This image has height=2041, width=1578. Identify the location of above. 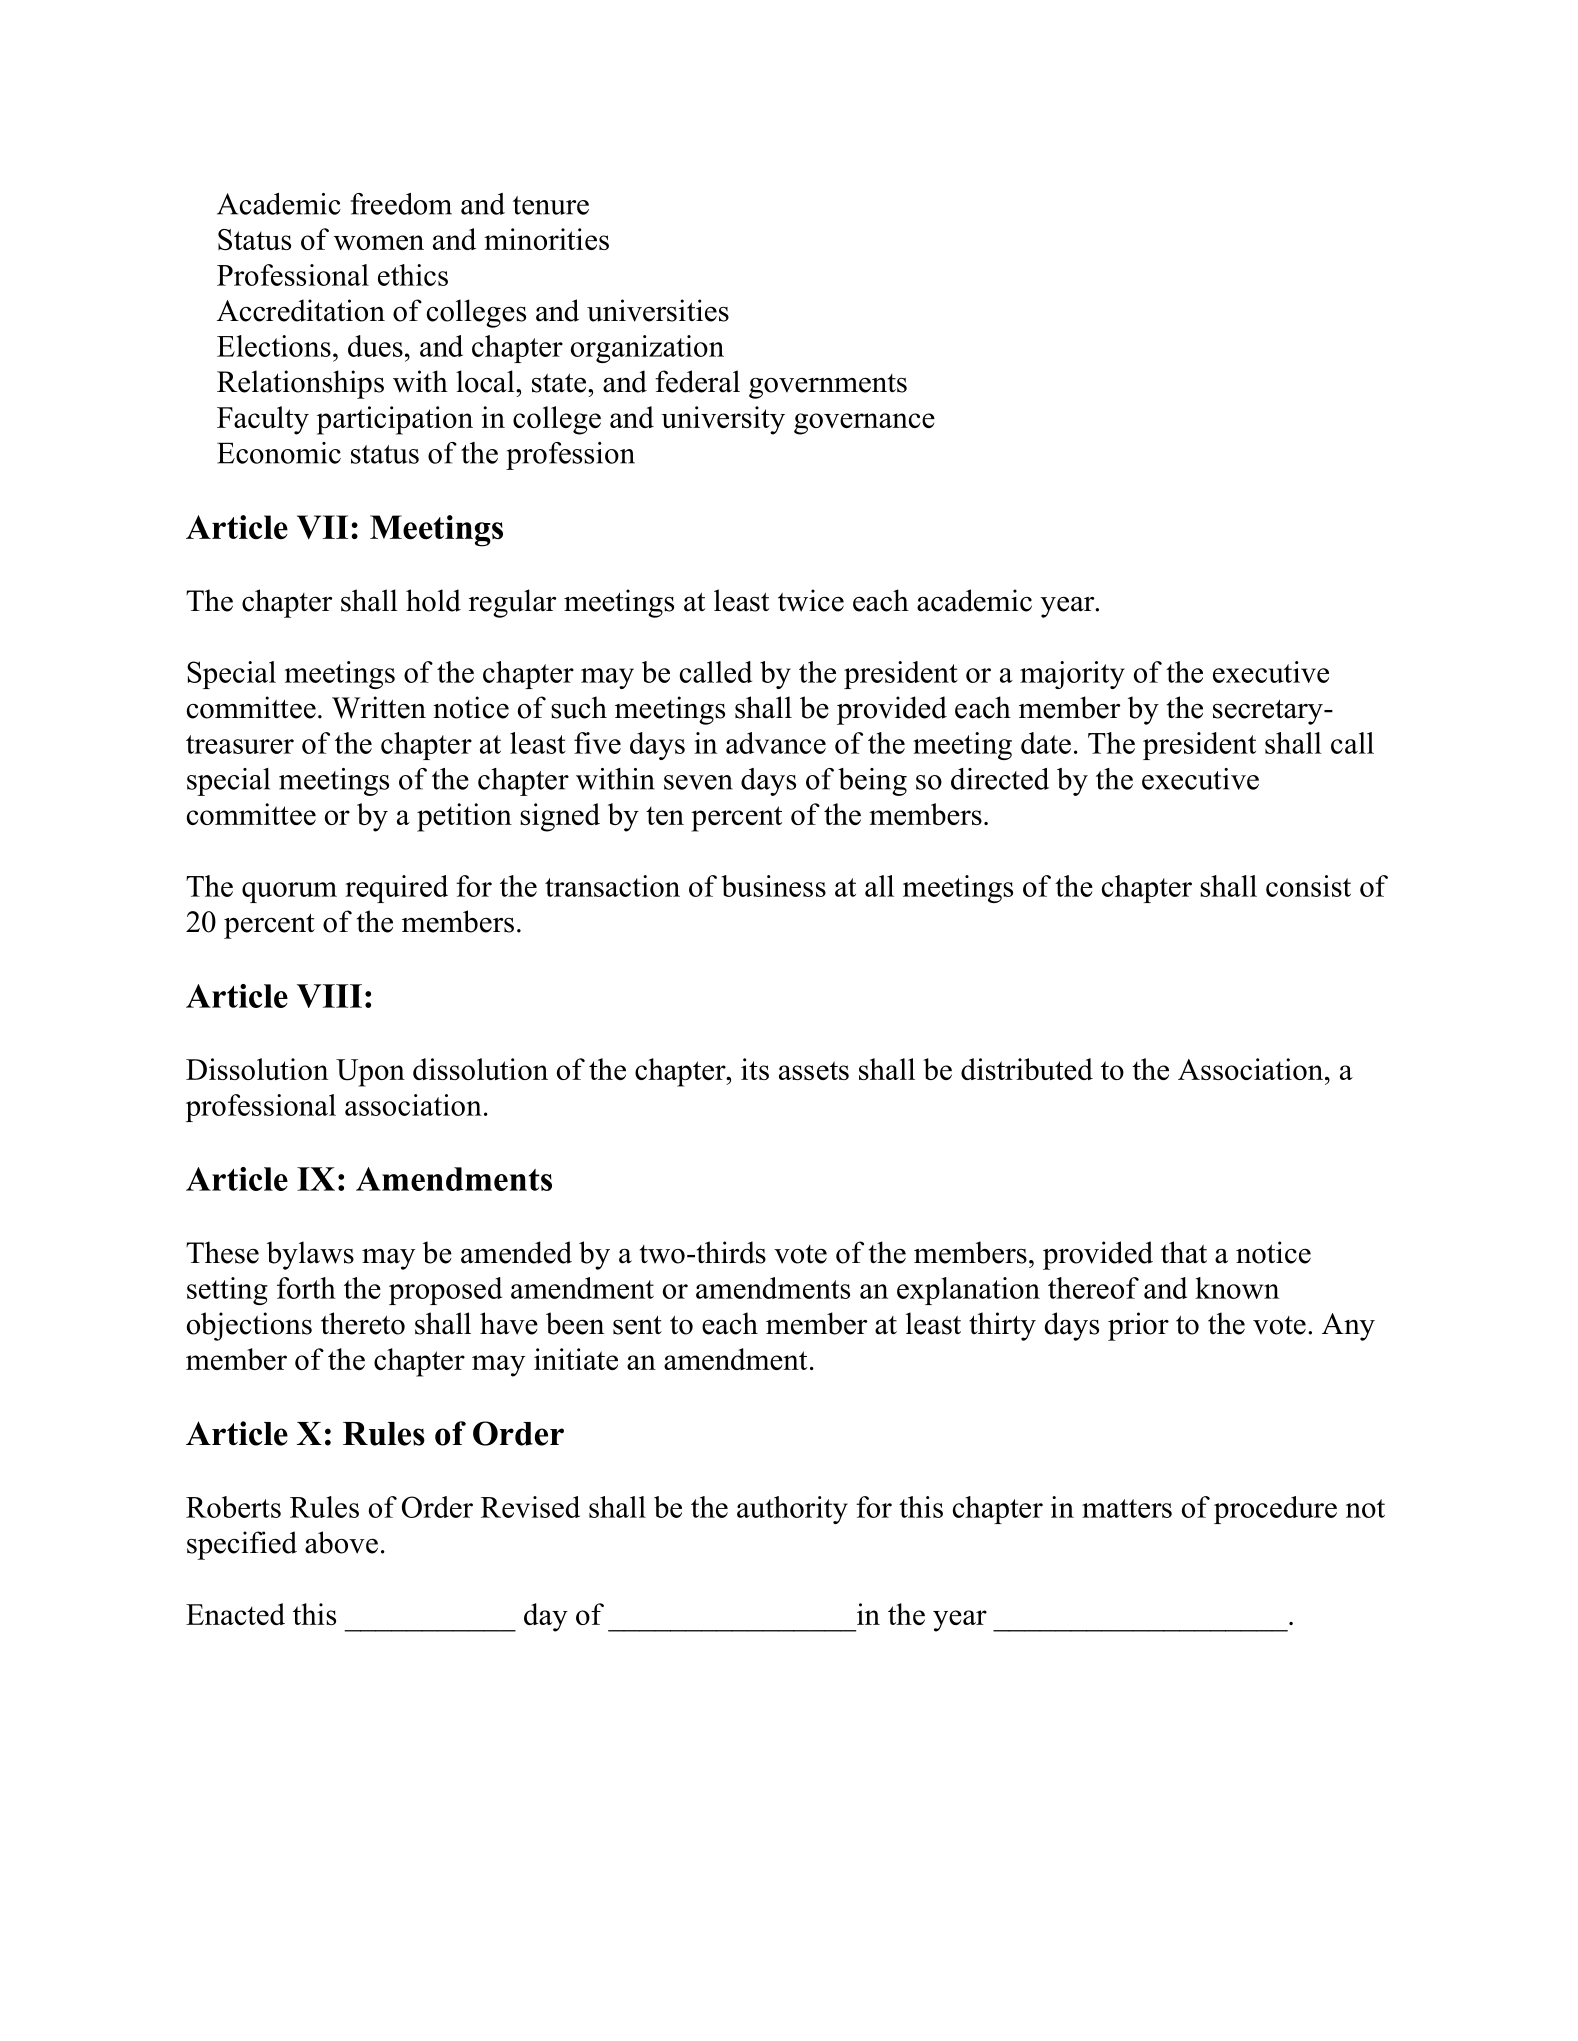
(341, 1542).
